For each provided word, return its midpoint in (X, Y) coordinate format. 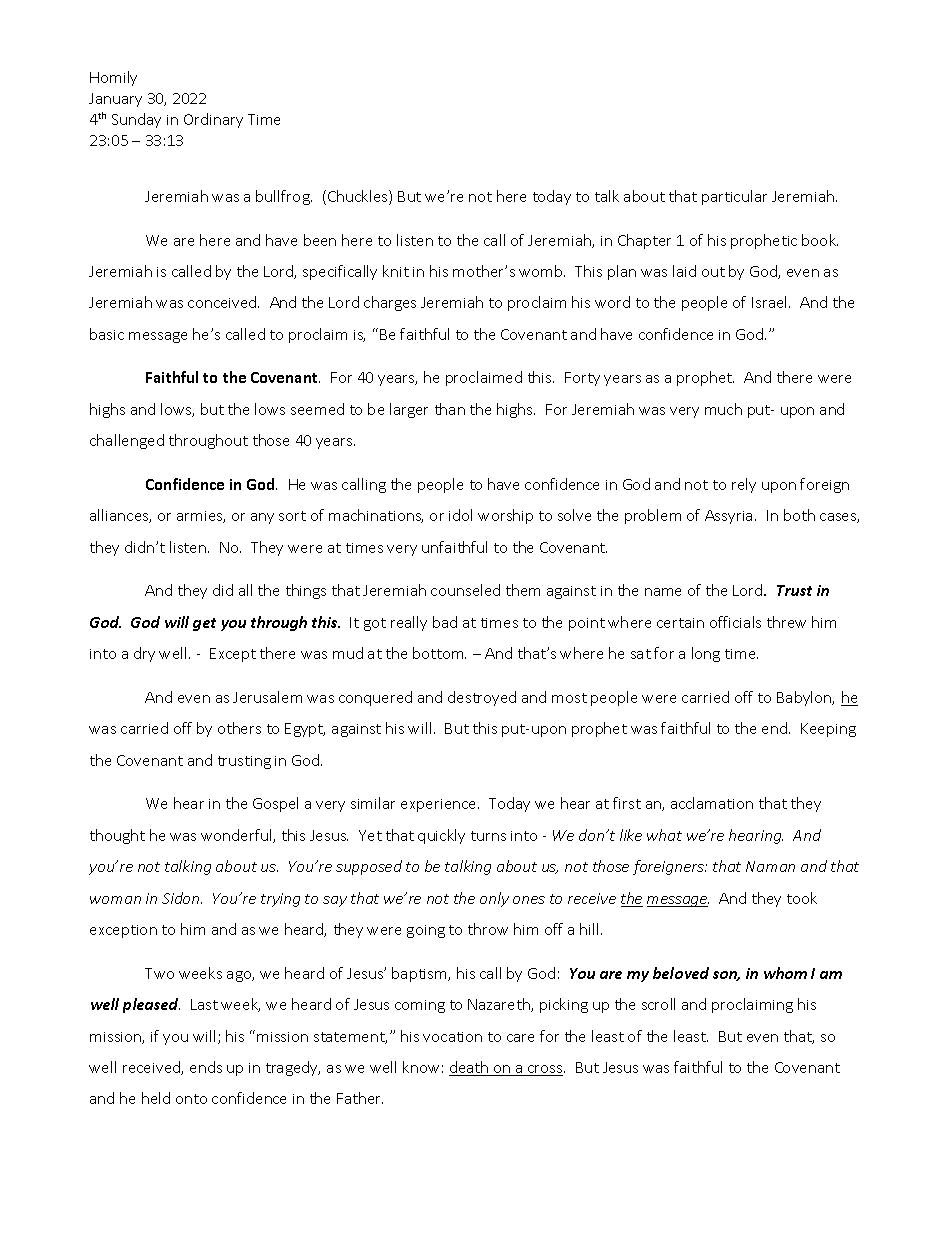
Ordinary (213, 120)
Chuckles (359, 197)
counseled (465, 590)
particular (734, 197)
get (204, 624)
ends (206, 1067)
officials (735, 622)
